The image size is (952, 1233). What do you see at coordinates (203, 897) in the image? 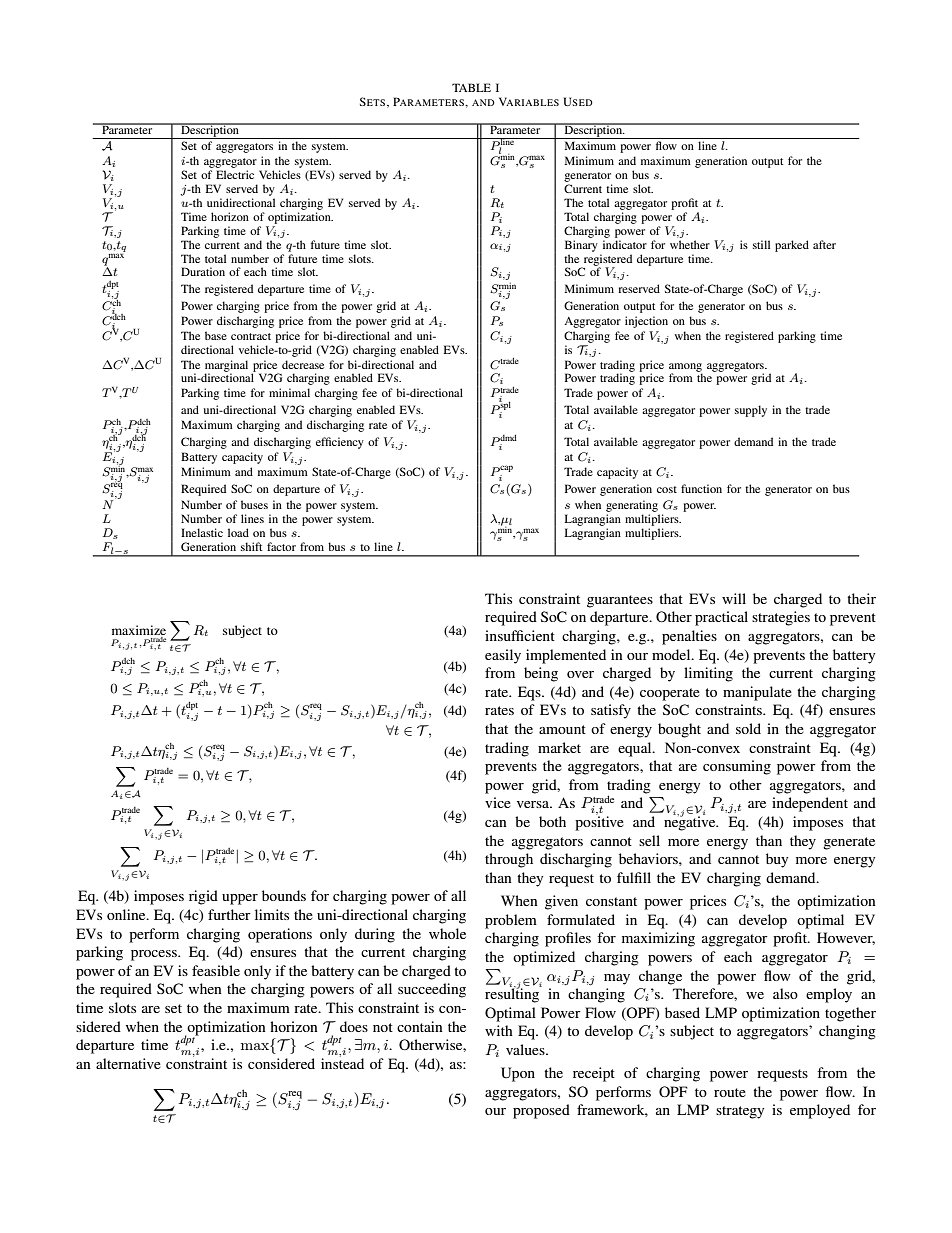
I see `rigid` at bounding box center [203, 897].
